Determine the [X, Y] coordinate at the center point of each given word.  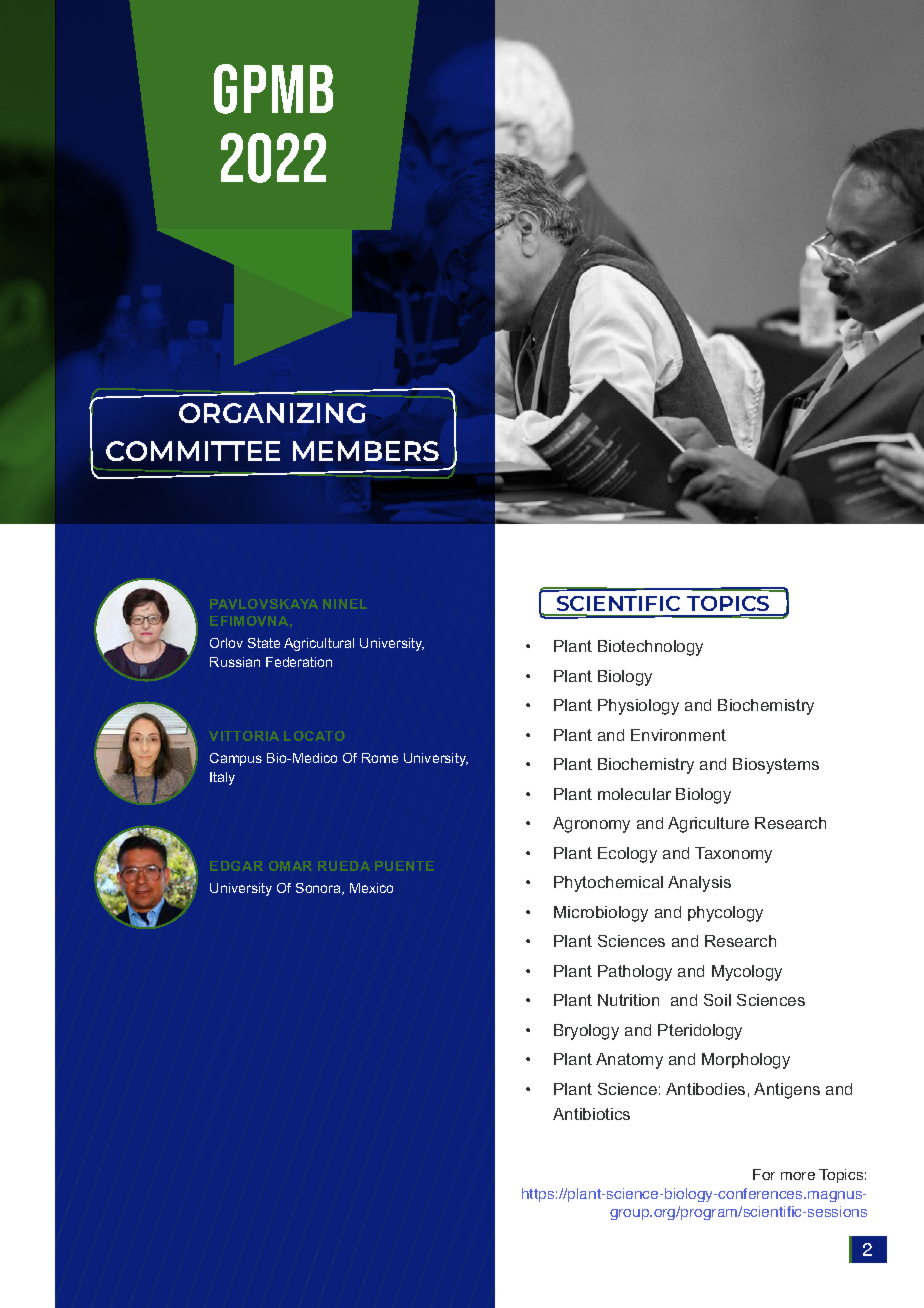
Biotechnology [650, 648]
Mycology [747, 973]
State [264, 643]
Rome [380, 758]
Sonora [319, 889]
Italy [222, 778]
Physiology [638, 707]
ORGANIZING [272, 413]
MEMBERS [366, 451]
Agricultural [319, 644]
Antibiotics [591, 1114]
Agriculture [708, 825]
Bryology [586, 1032]
